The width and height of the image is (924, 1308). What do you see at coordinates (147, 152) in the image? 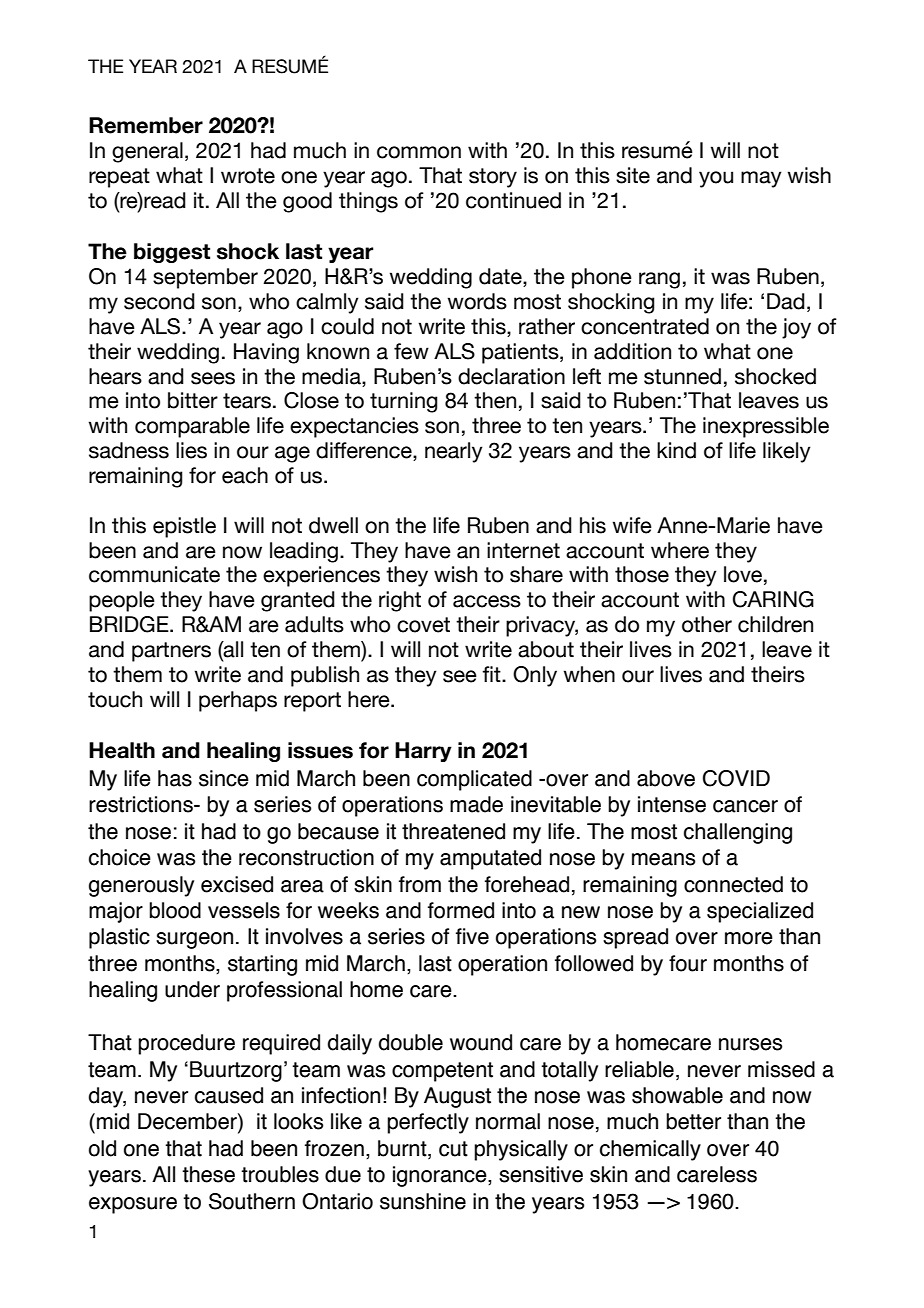
I see `general` at bounding box center [147, 152].
